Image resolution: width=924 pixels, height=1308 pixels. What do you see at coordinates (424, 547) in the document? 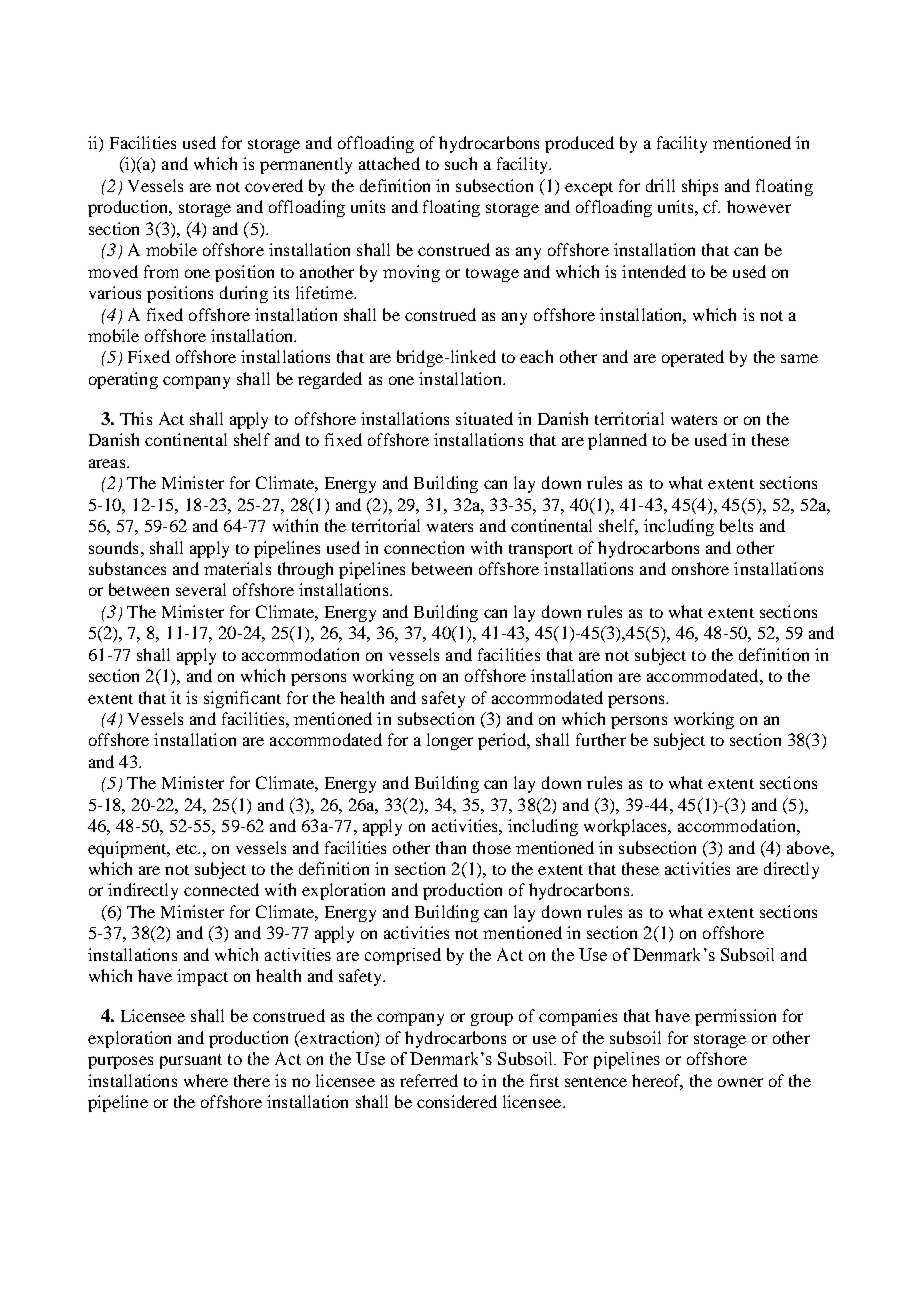
I see `connection` at bounding box center [424, 547].
